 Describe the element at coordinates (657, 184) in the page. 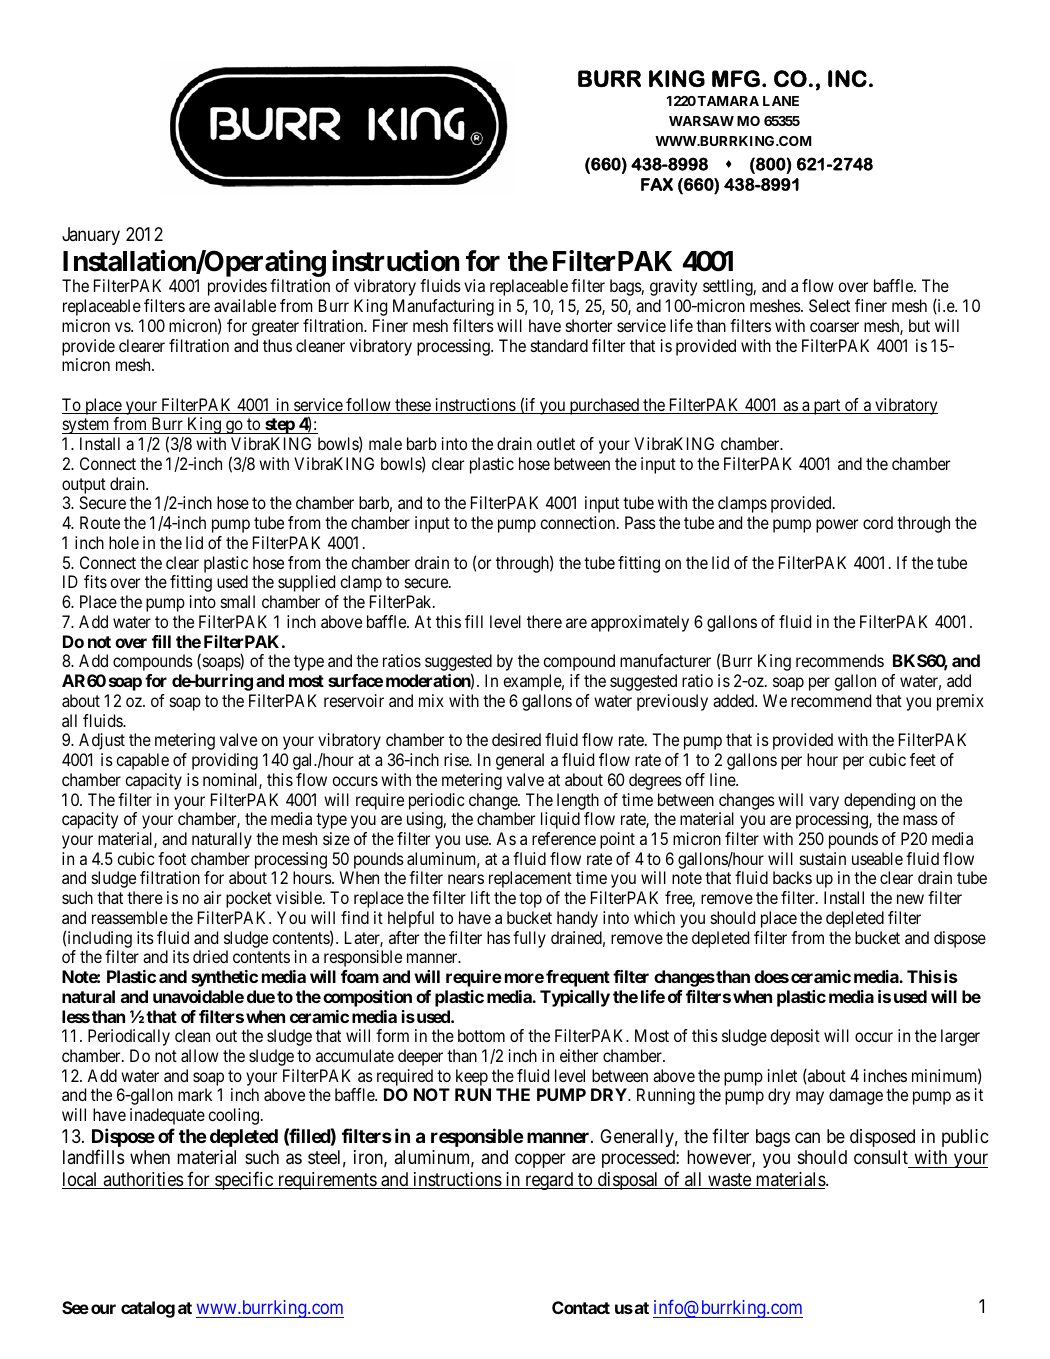

I see `FAX` at that location.
